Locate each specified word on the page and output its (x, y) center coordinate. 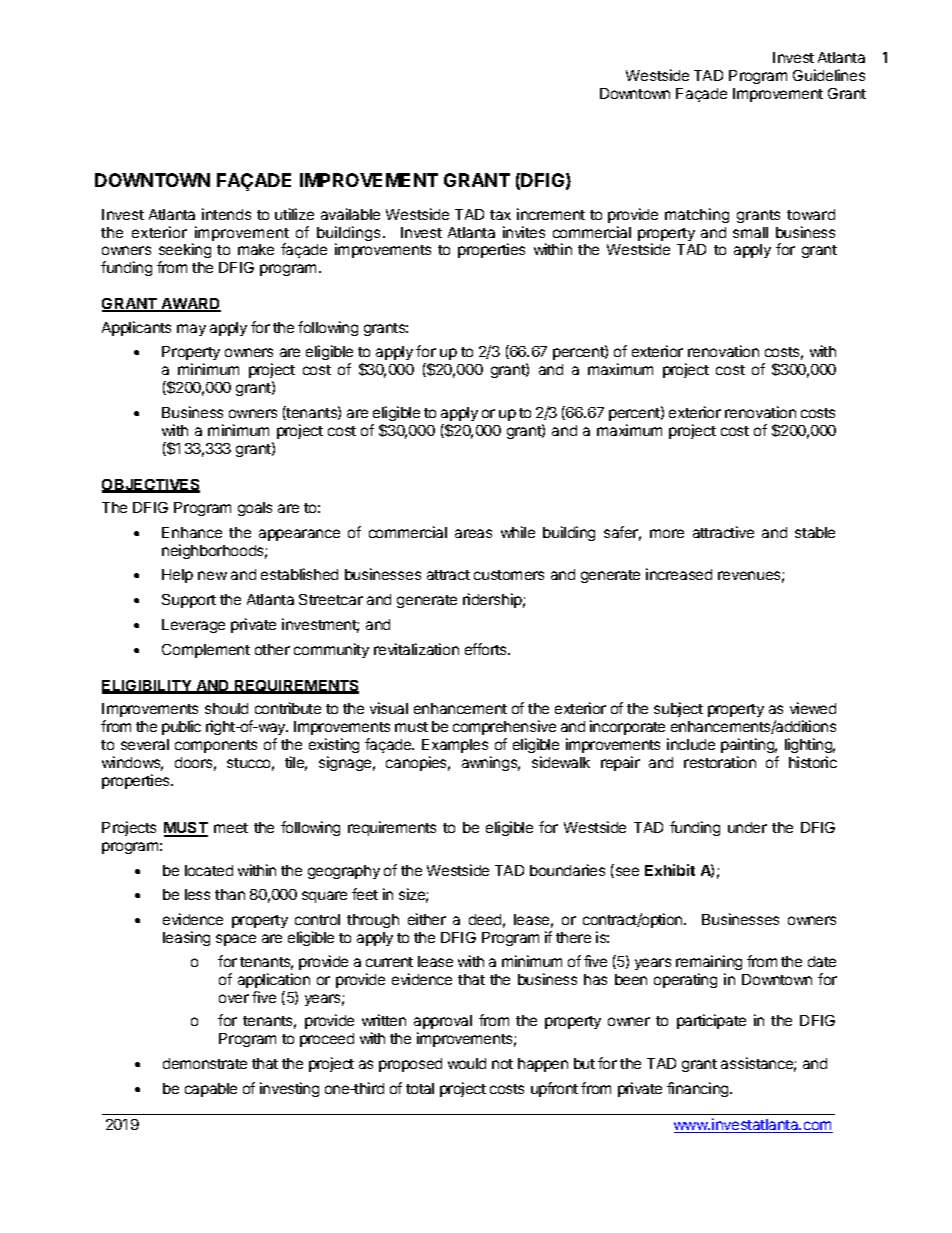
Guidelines (829, 75)
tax (500, 215)
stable (815, 532)
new (212, 575)
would (467, 1063)
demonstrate (205, 1063)
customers (509, 575)
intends (226, 214)
